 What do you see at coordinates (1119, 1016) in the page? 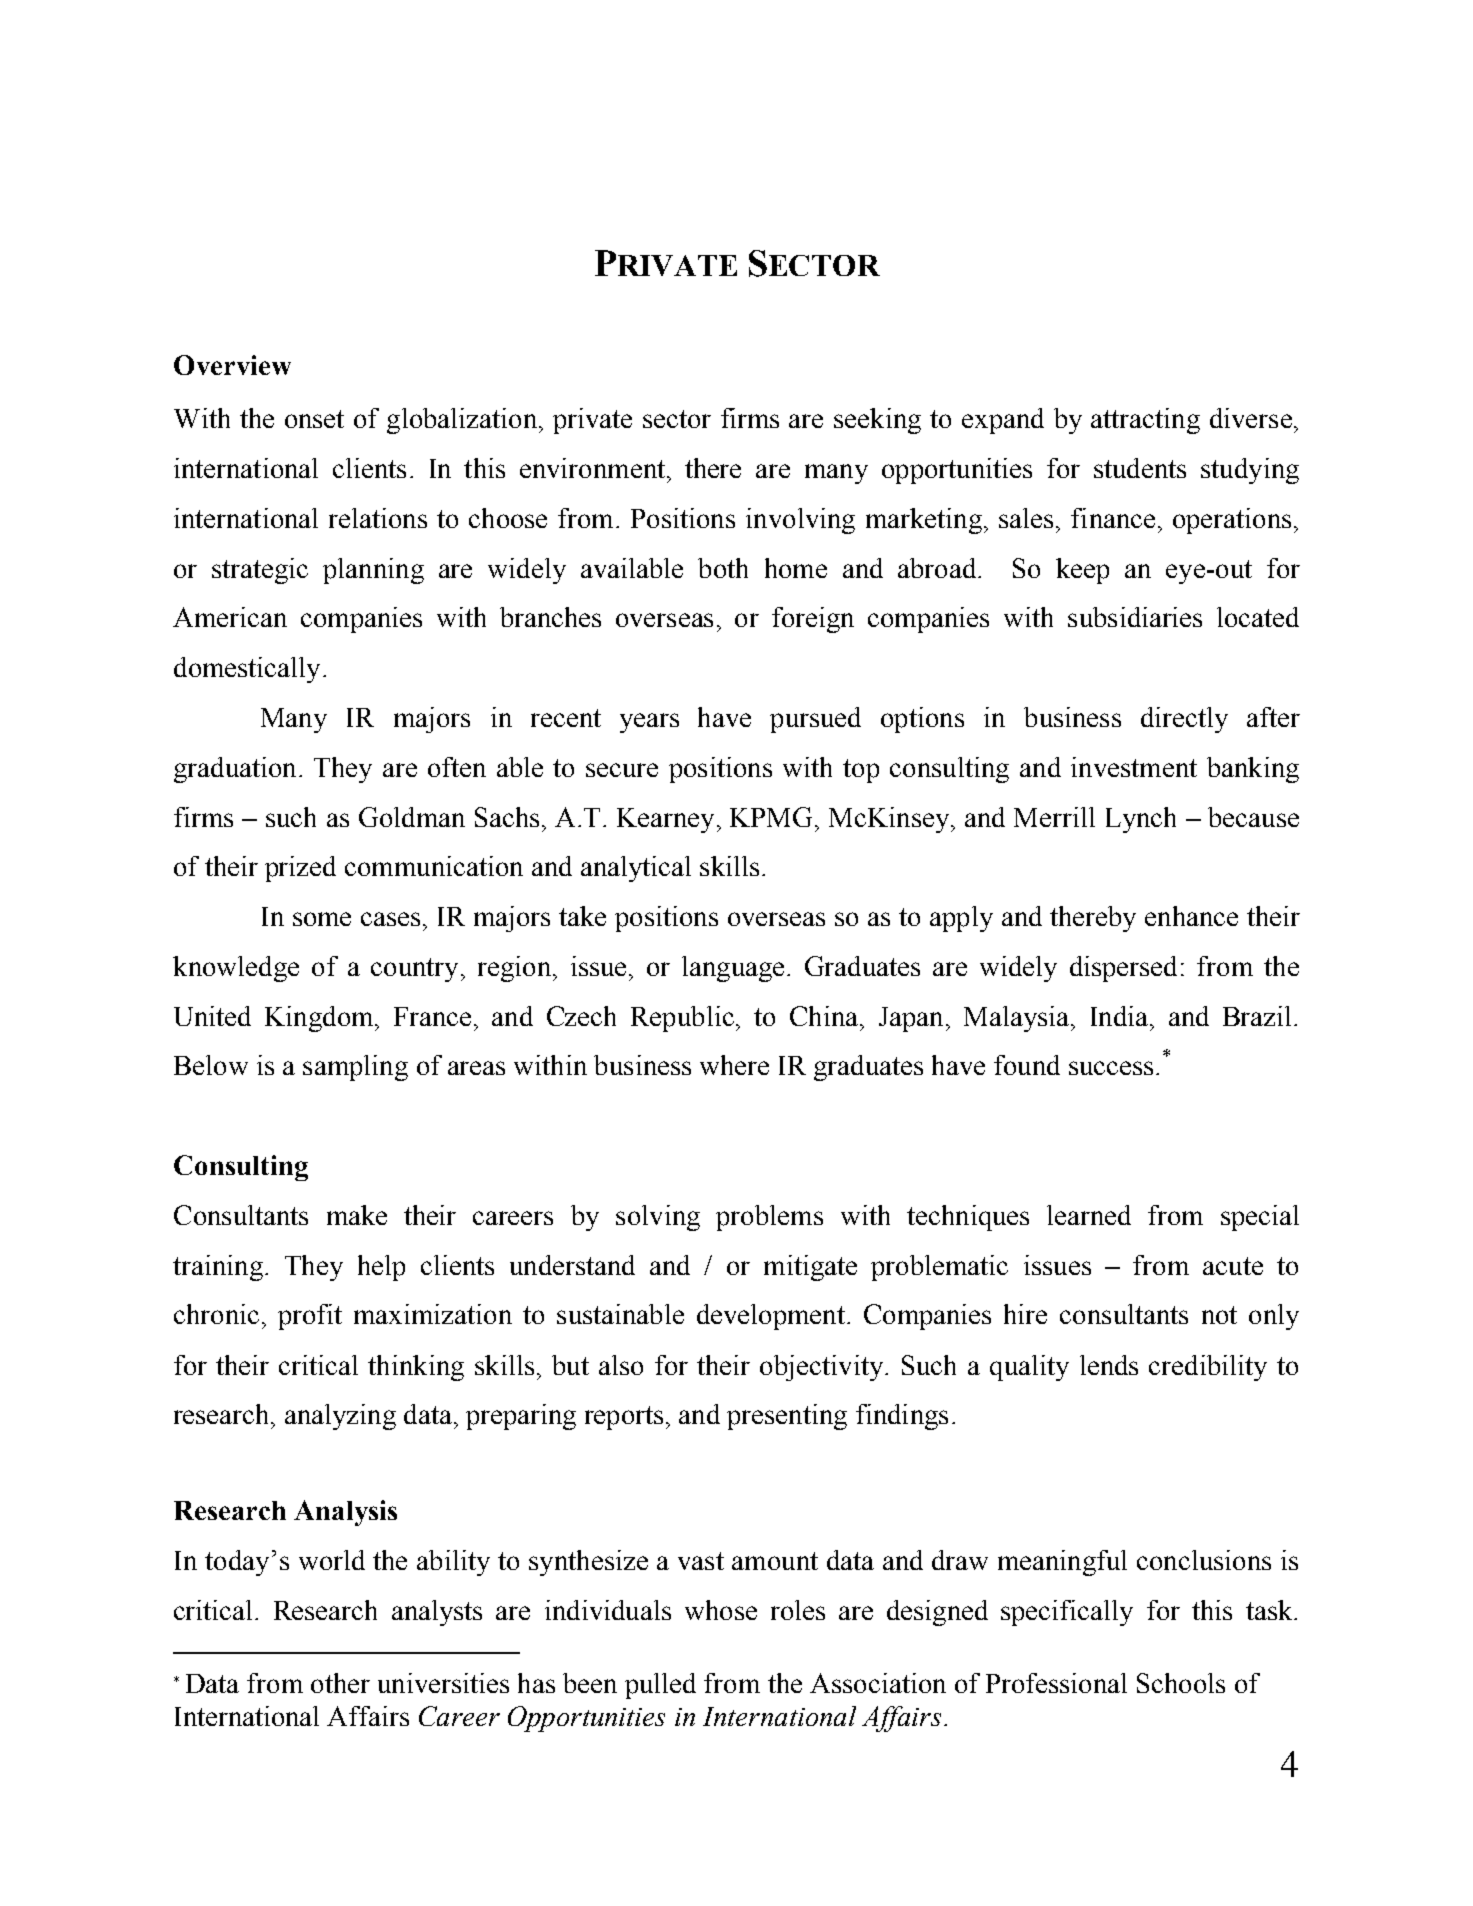
I see `India` at bounding box center [1119, 1016].
